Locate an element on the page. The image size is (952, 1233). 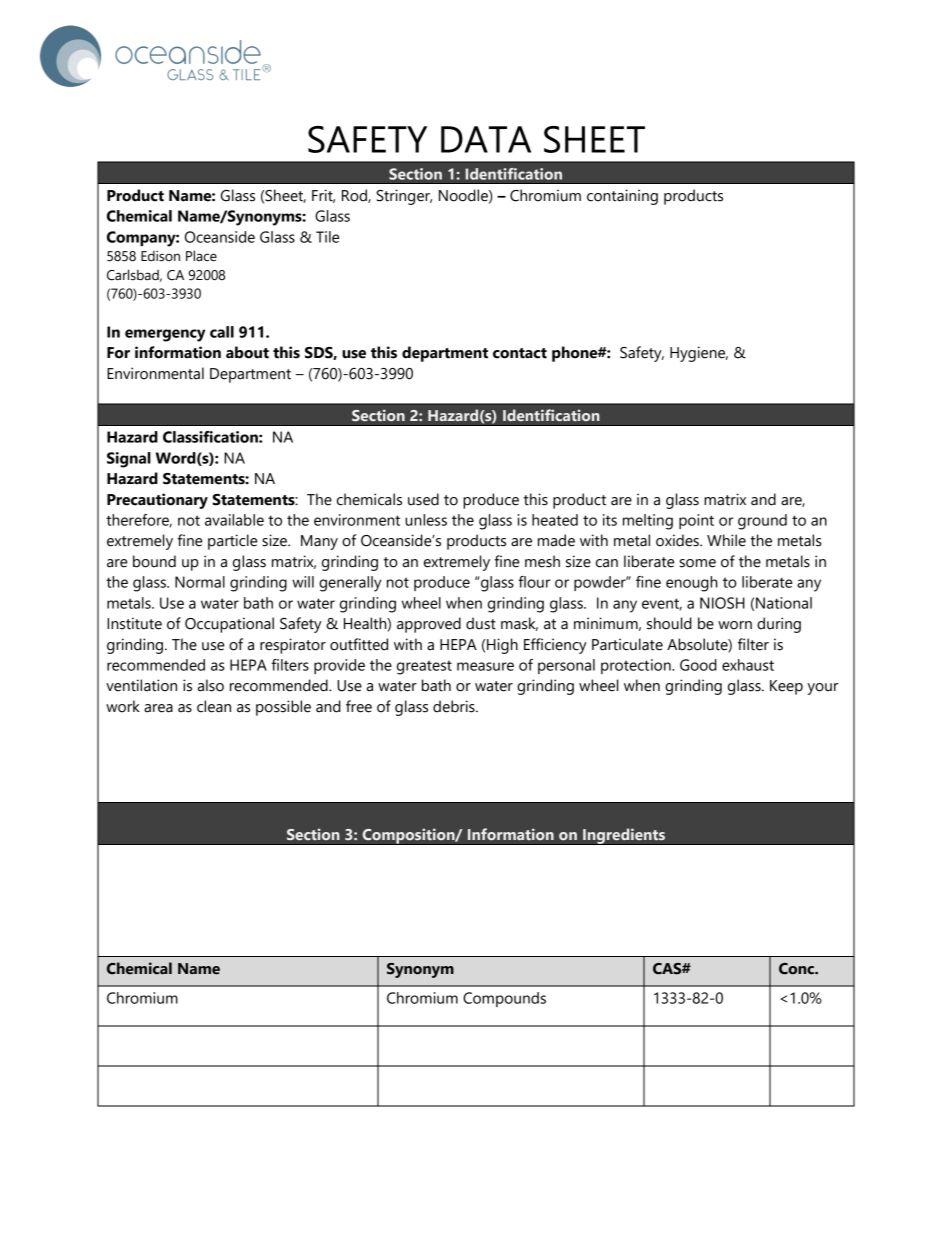
Place is located at coordinates (201, 256).
